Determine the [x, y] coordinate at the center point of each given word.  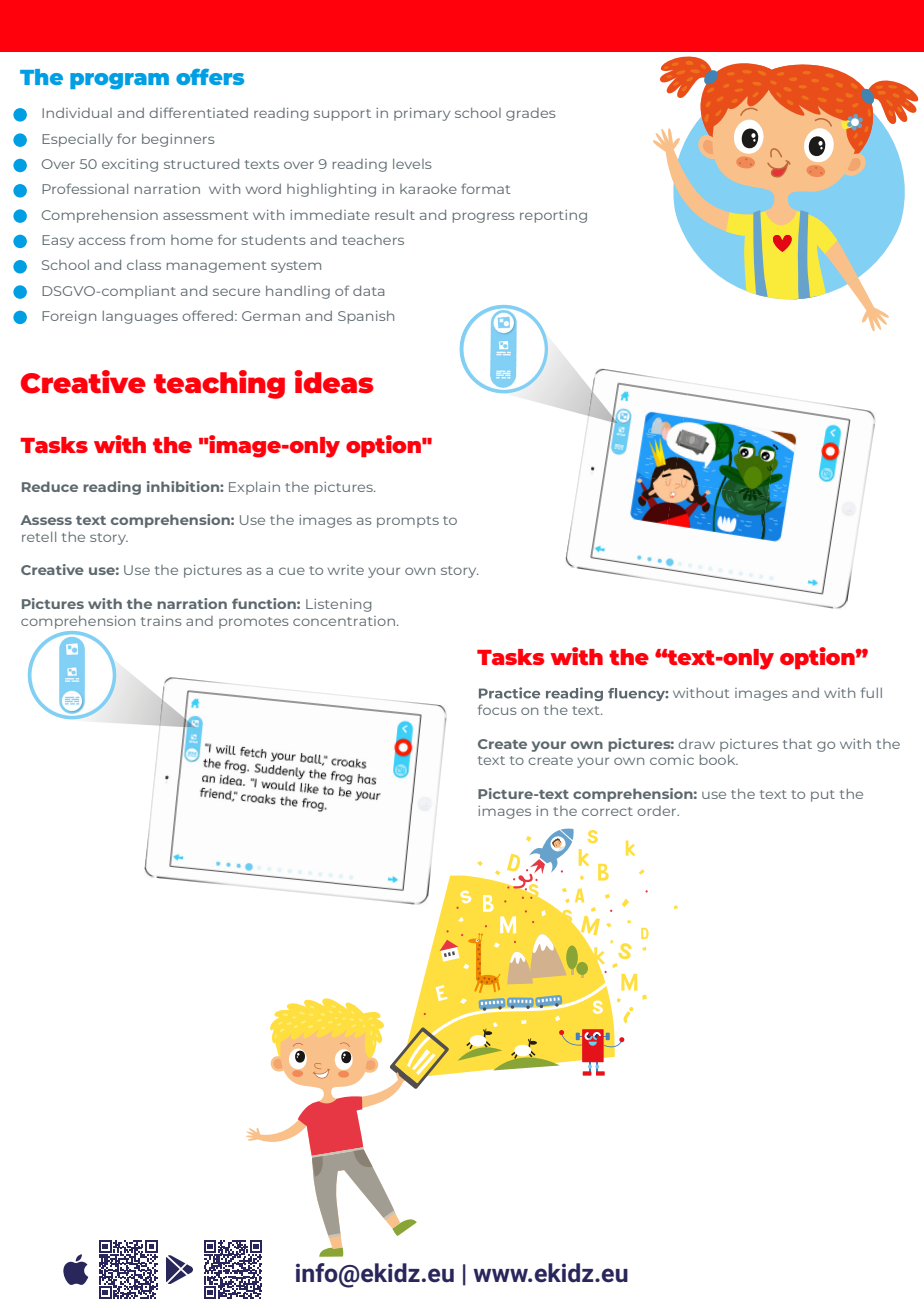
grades [531, 114]
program [119, 81]
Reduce [50, 486]
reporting [553, 216]
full [871, 692]
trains [161, 621]
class [144, 265]
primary [422, 114]
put [823, 796]
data [369, 291]
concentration [344, 621]
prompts [408, 522]
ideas [334, 382]
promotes [254, 623]
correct [607, 811]
